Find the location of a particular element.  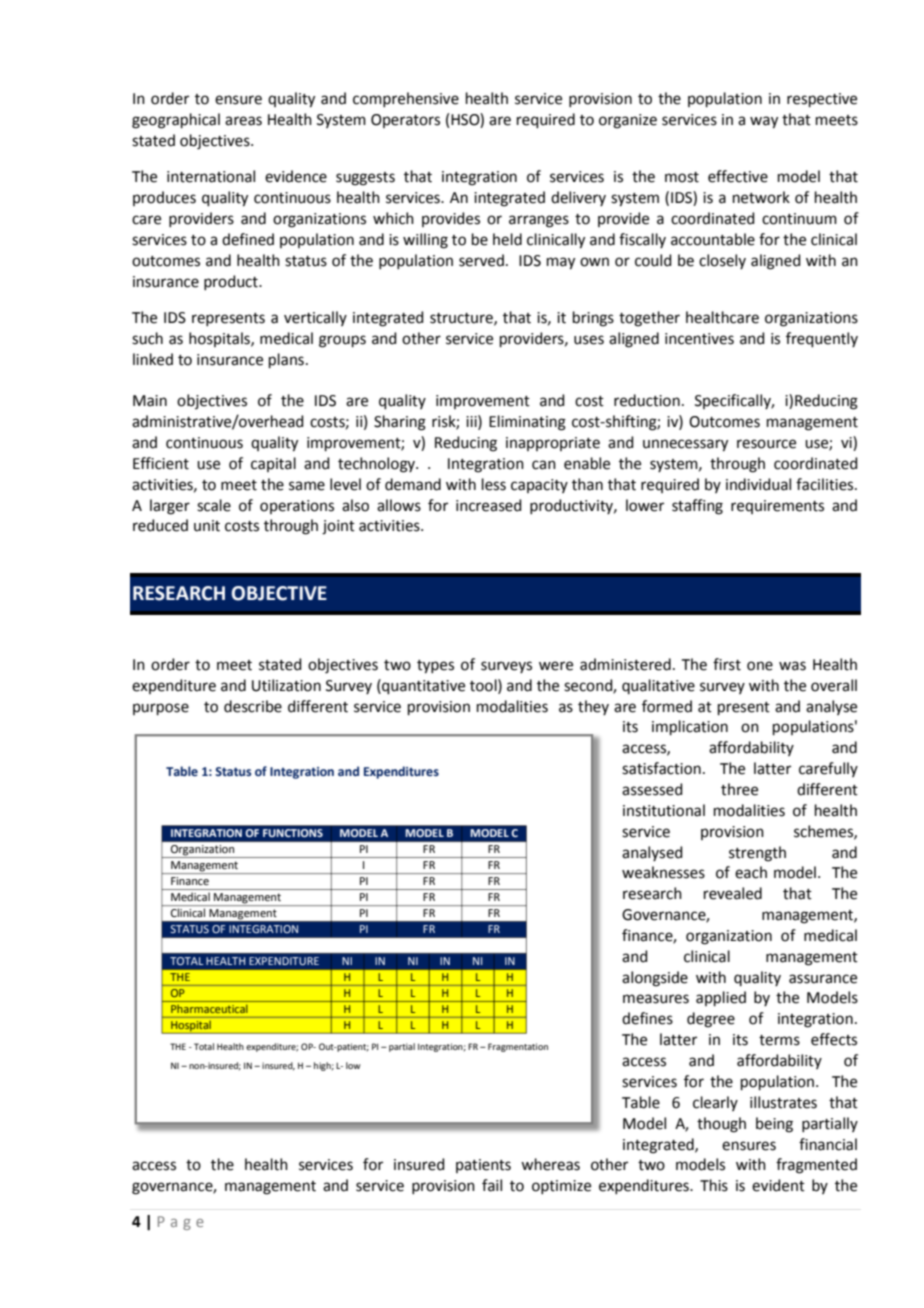

describe is located at coordinates (253, 706).
